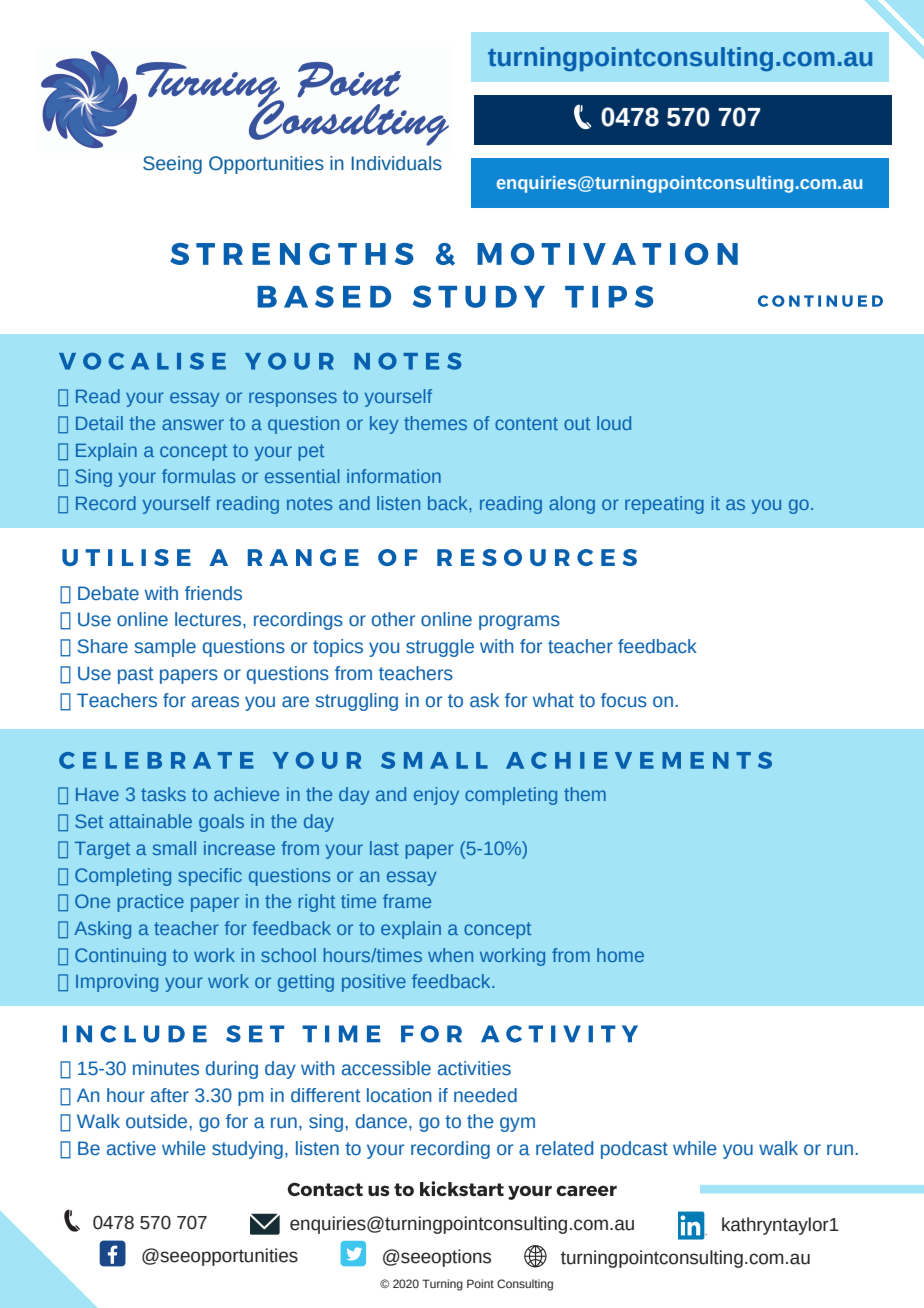  Describe the element at coordinates (357, 702) in the screenshot. I see `struggling` at that location.
